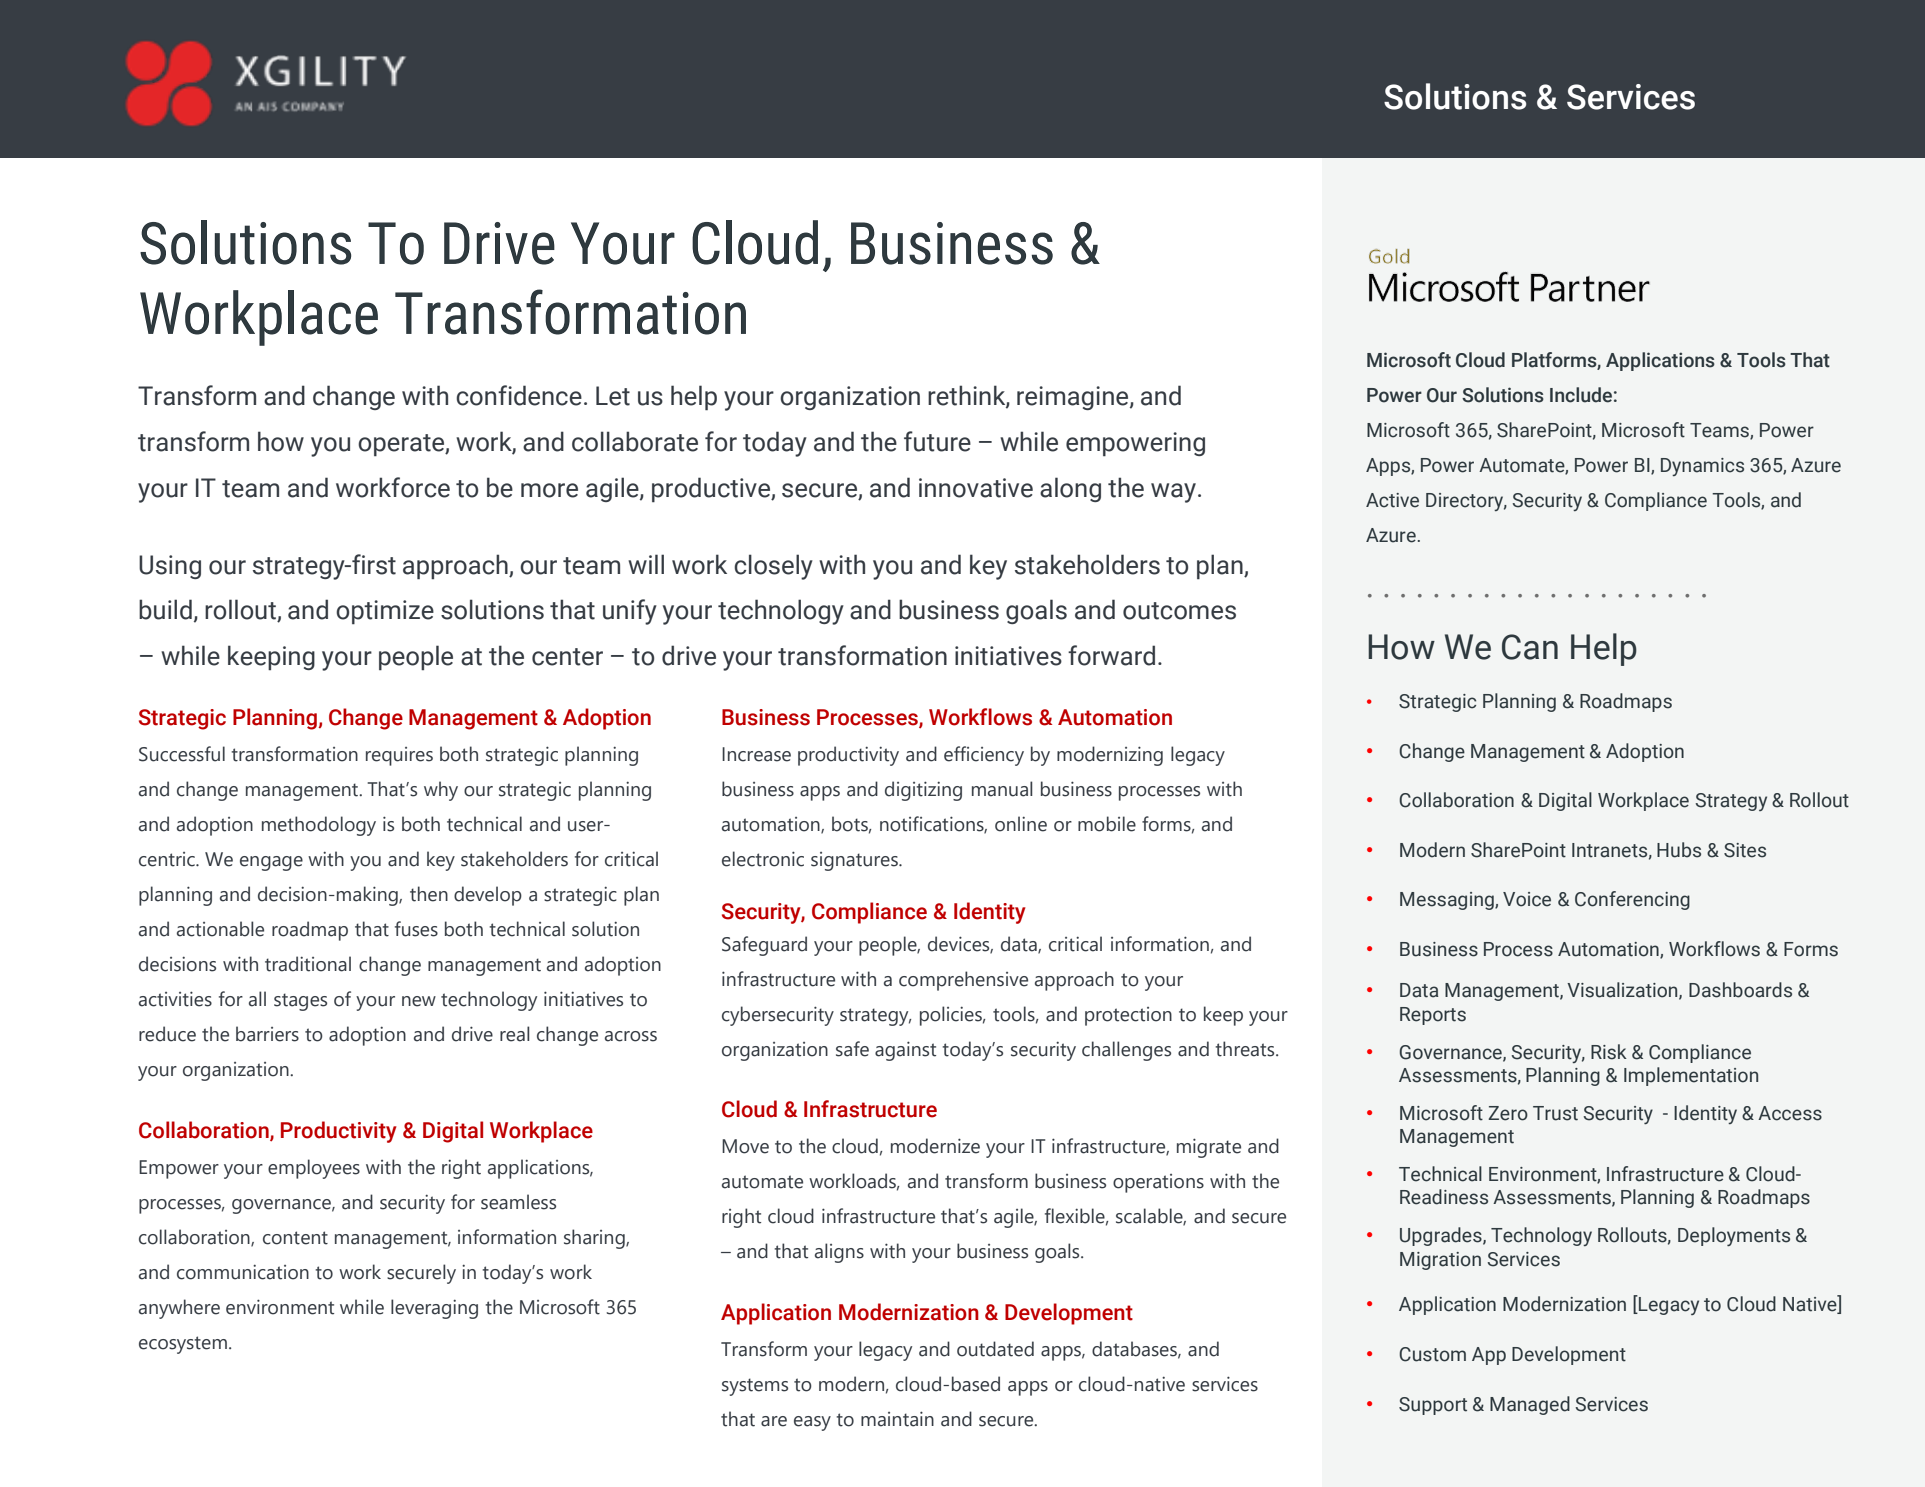 The width and height of the screenshot is (1925, 1487). What do you see at coordinates (937, 441) in the screenshot?
I see `future` at bounding box center [937, 441].
